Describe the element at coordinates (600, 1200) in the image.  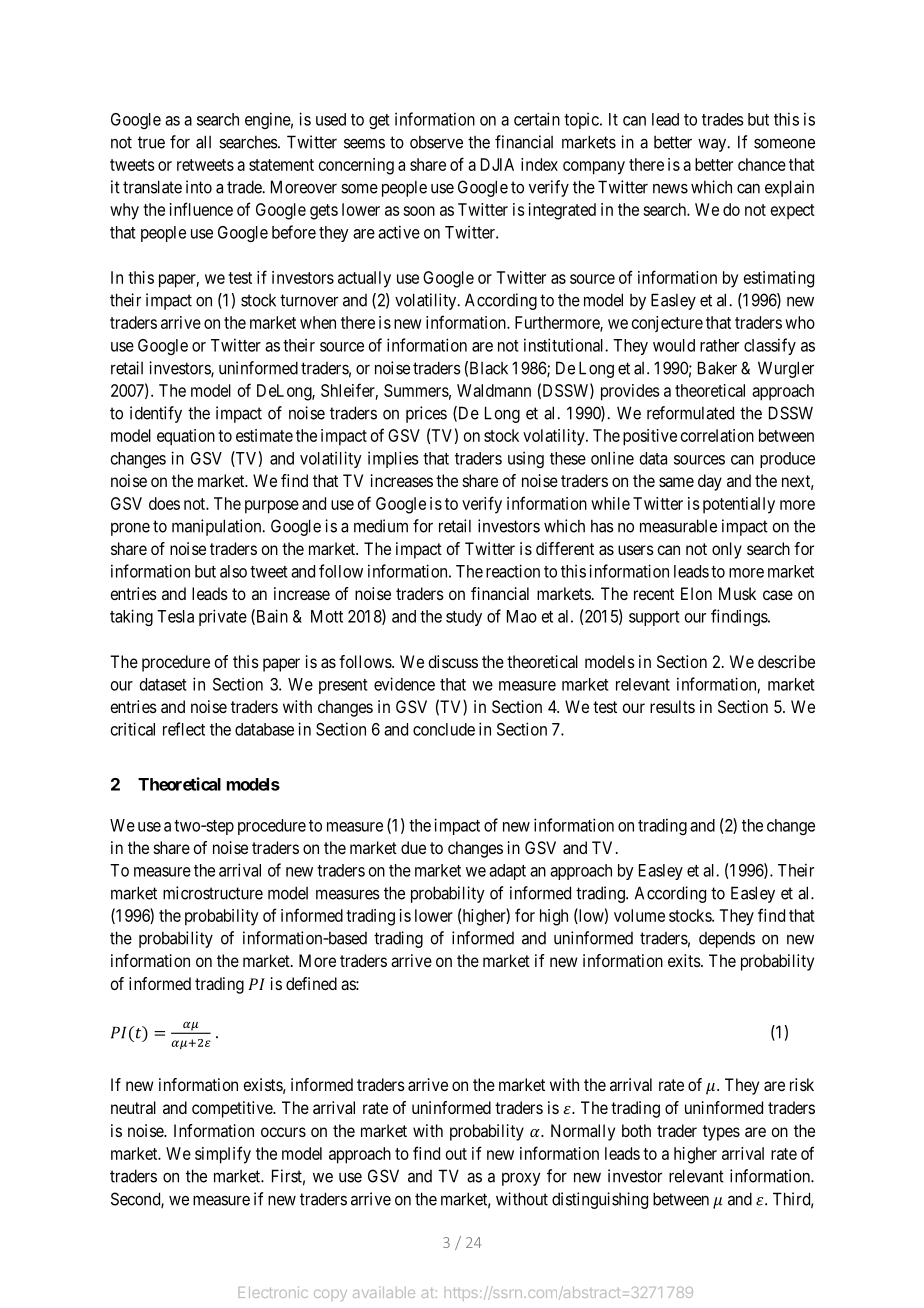
I see `distinguishing` at that location.
